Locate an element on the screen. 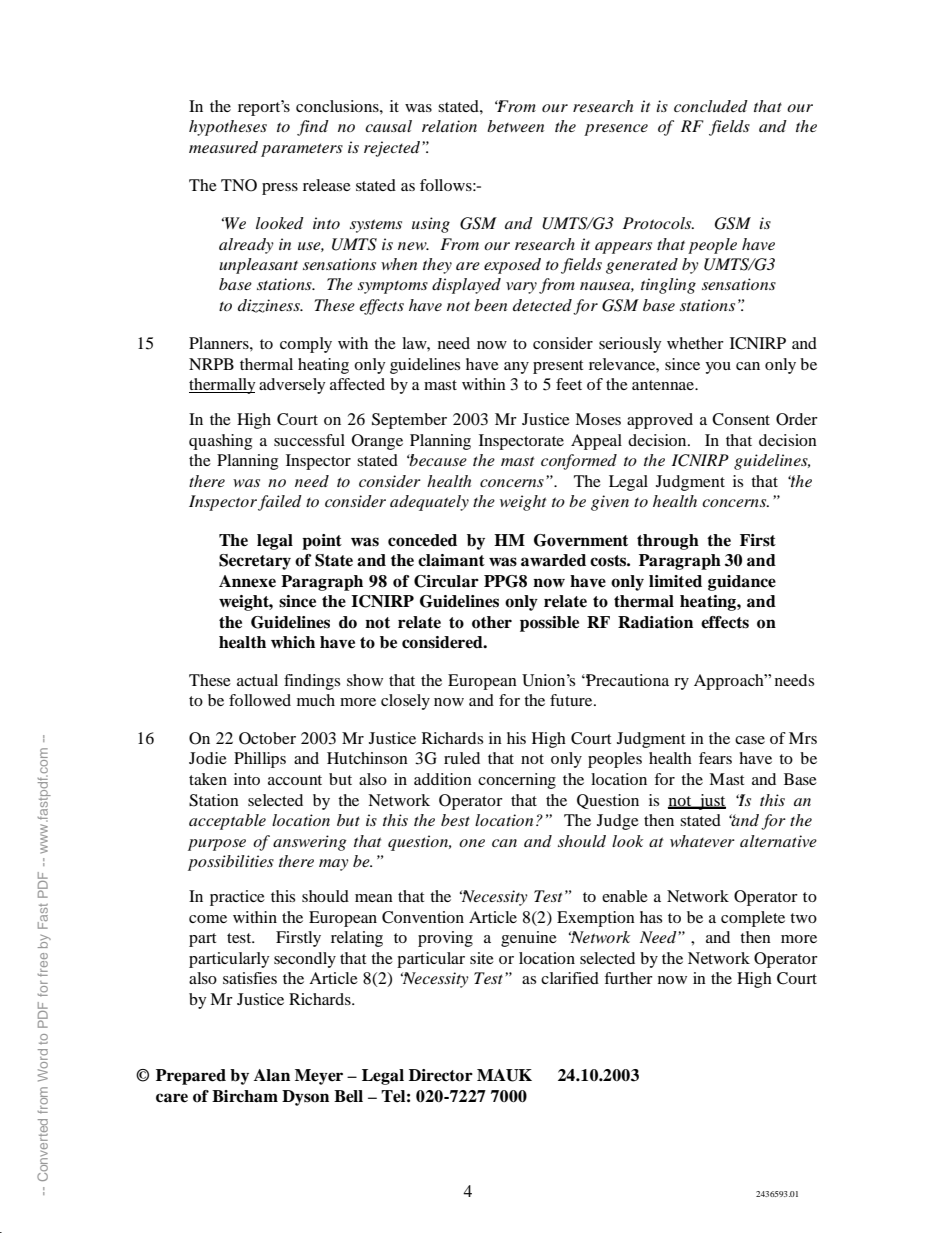 The width and height of the screenshot is (952, 1233). Alan is located at coordinates (272, 1075).
